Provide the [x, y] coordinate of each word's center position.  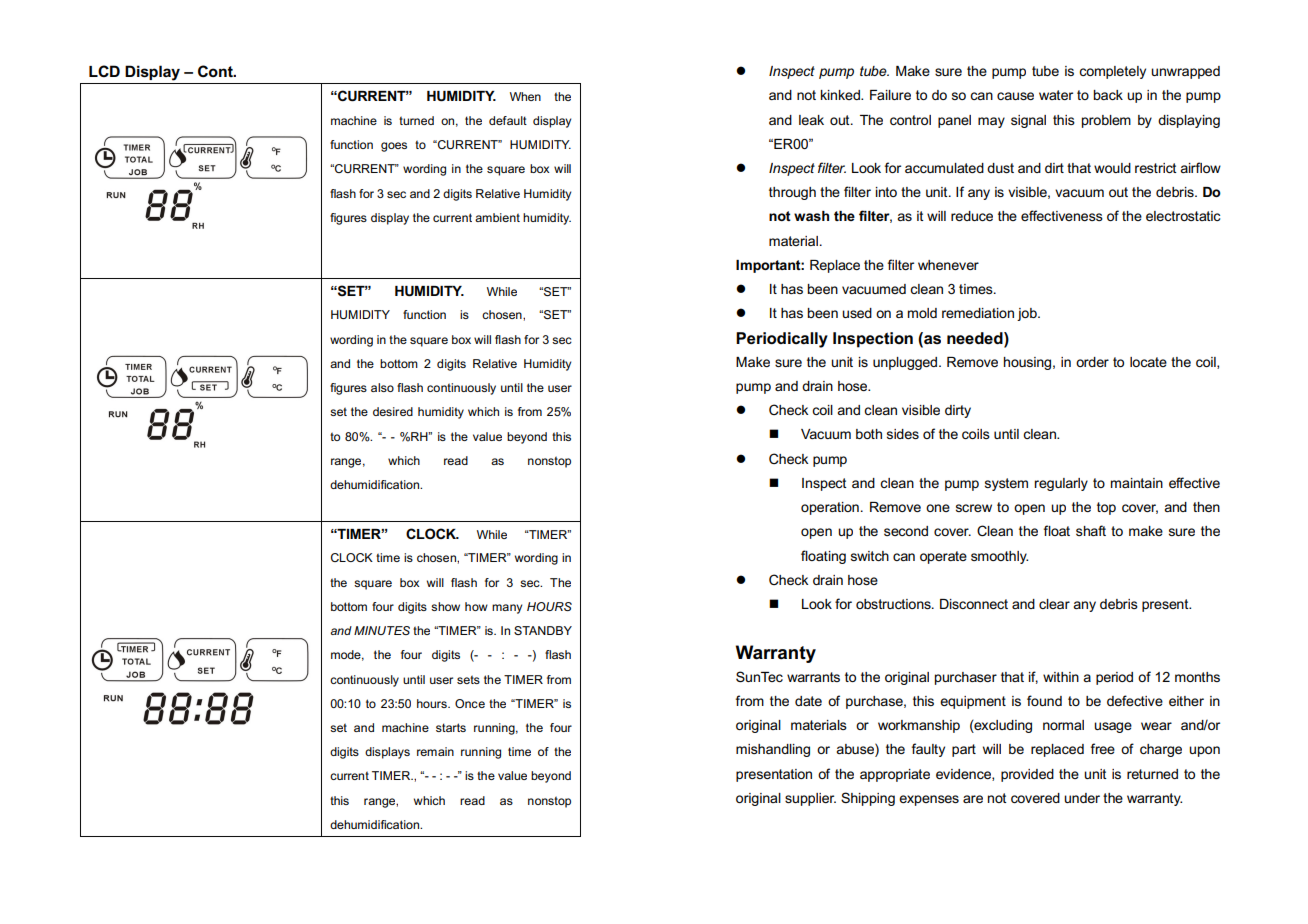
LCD [104, 71]
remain [435, 751]
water [1056, 95]
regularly [1061, 484]
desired [393, 411]
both [869, 434]
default [508, 120]
